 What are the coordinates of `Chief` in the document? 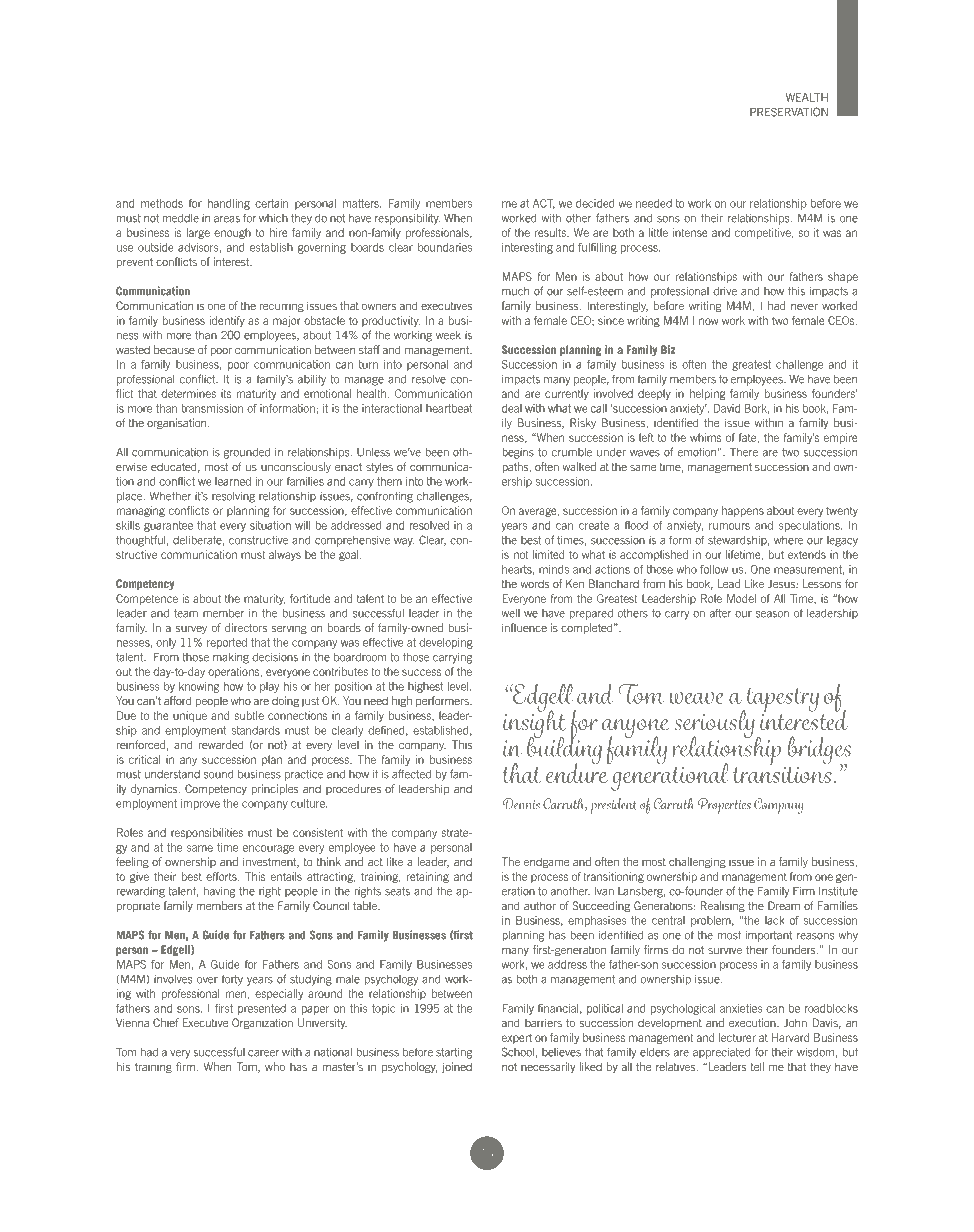 It's located at (166, 1022).
